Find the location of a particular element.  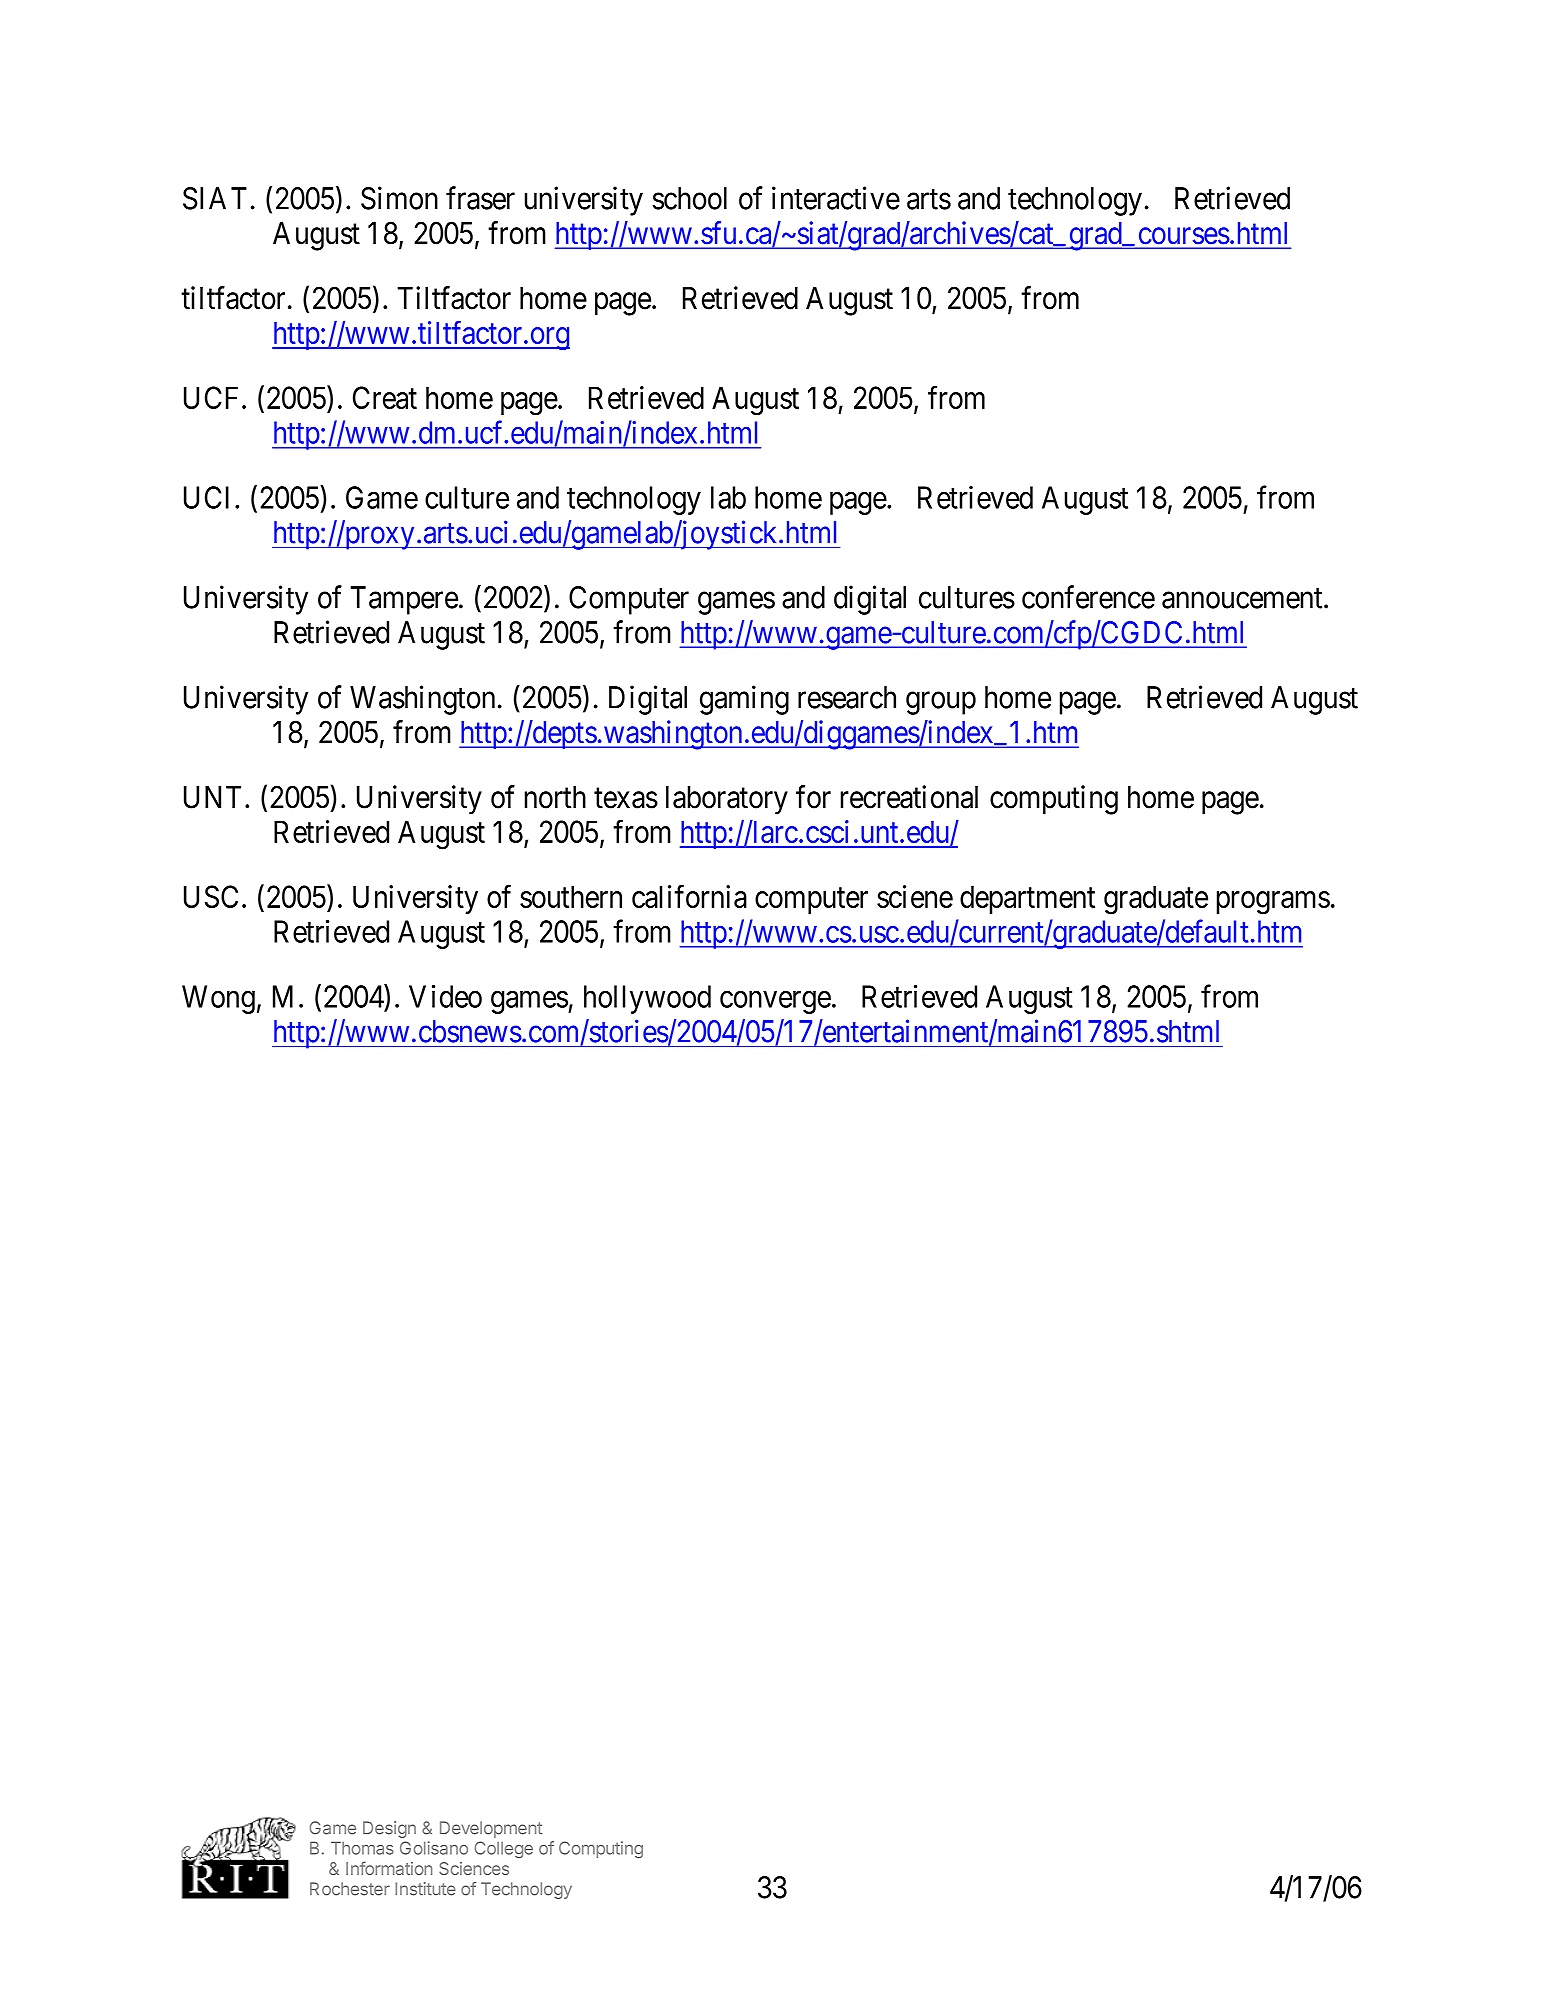

hollywood is located at coordinates (647, 999).
